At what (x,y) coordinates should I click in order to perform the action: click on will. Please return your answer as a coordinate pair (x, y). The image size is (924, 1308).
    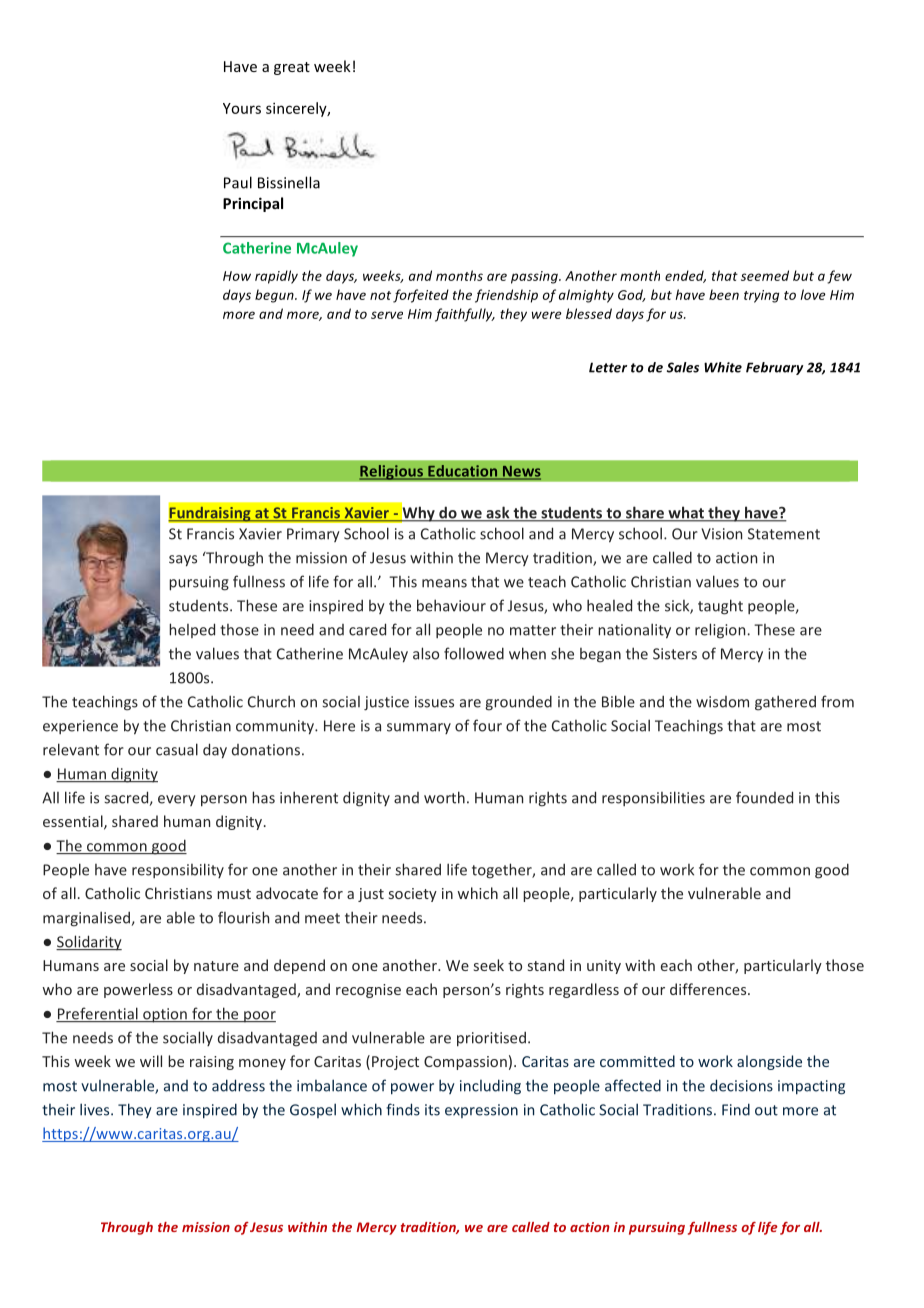
    Looking at the image, I should click on (151, 1061).
